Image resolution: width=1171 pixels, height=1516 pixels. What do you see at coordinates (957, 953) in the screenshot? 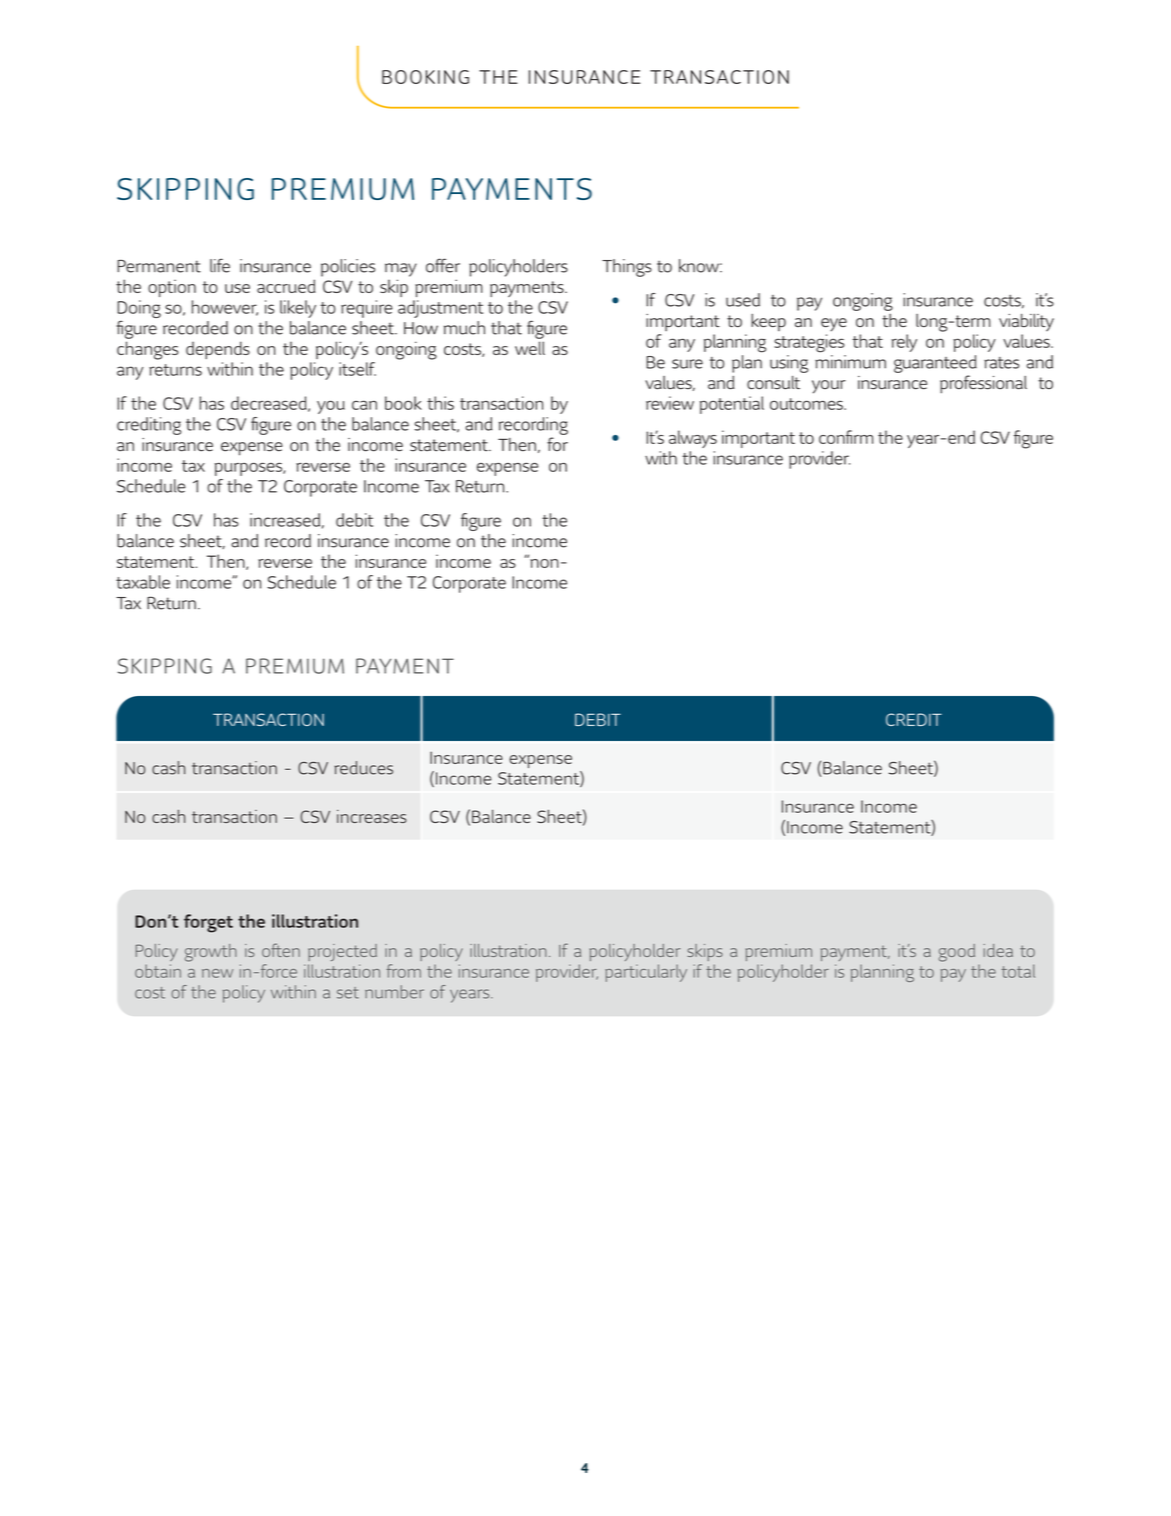
I see `good` at bounding box center [957, 953].
